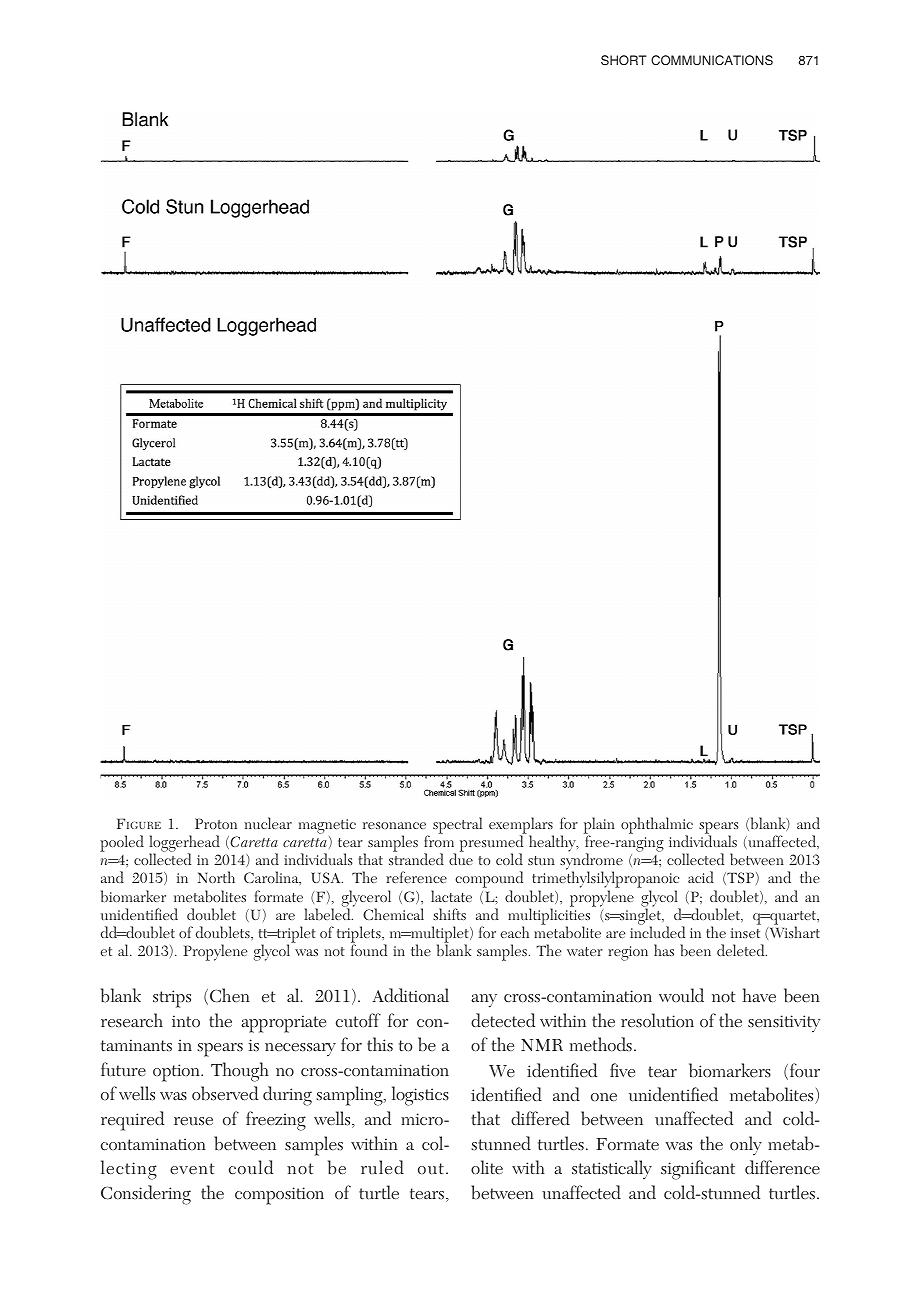 The height and width of the screenshot is (1316, 904). What do you see at coordinates (657, 826) in the screenshot?
I see `ophthalmic` at bounding box center [657, 826].
